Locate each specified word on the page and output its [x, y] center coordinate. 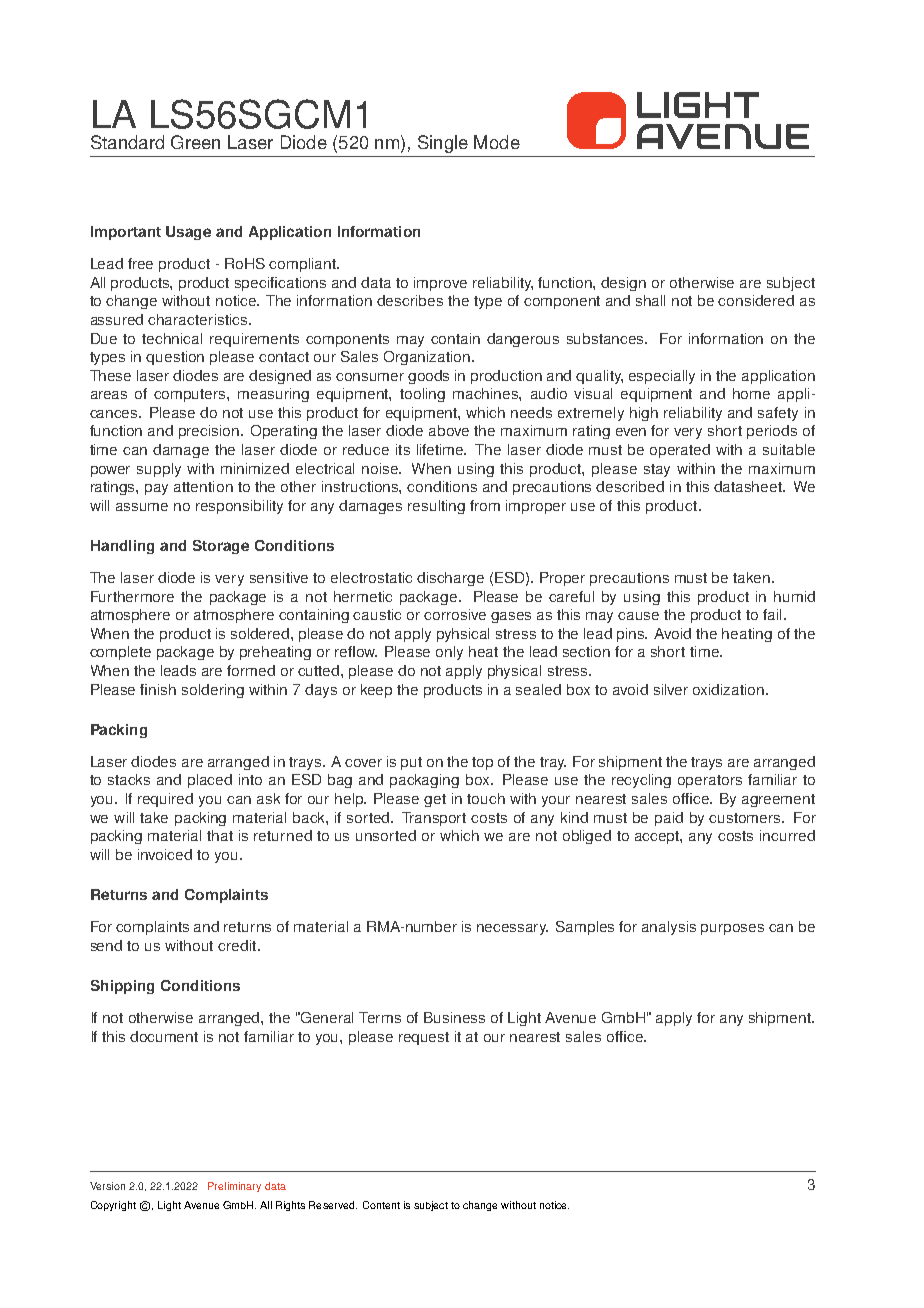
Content [381, 1205]
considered [756, 300]
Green [195, 142]
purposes [732, 929]
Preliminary [234, 1187]
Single [443, 144]
